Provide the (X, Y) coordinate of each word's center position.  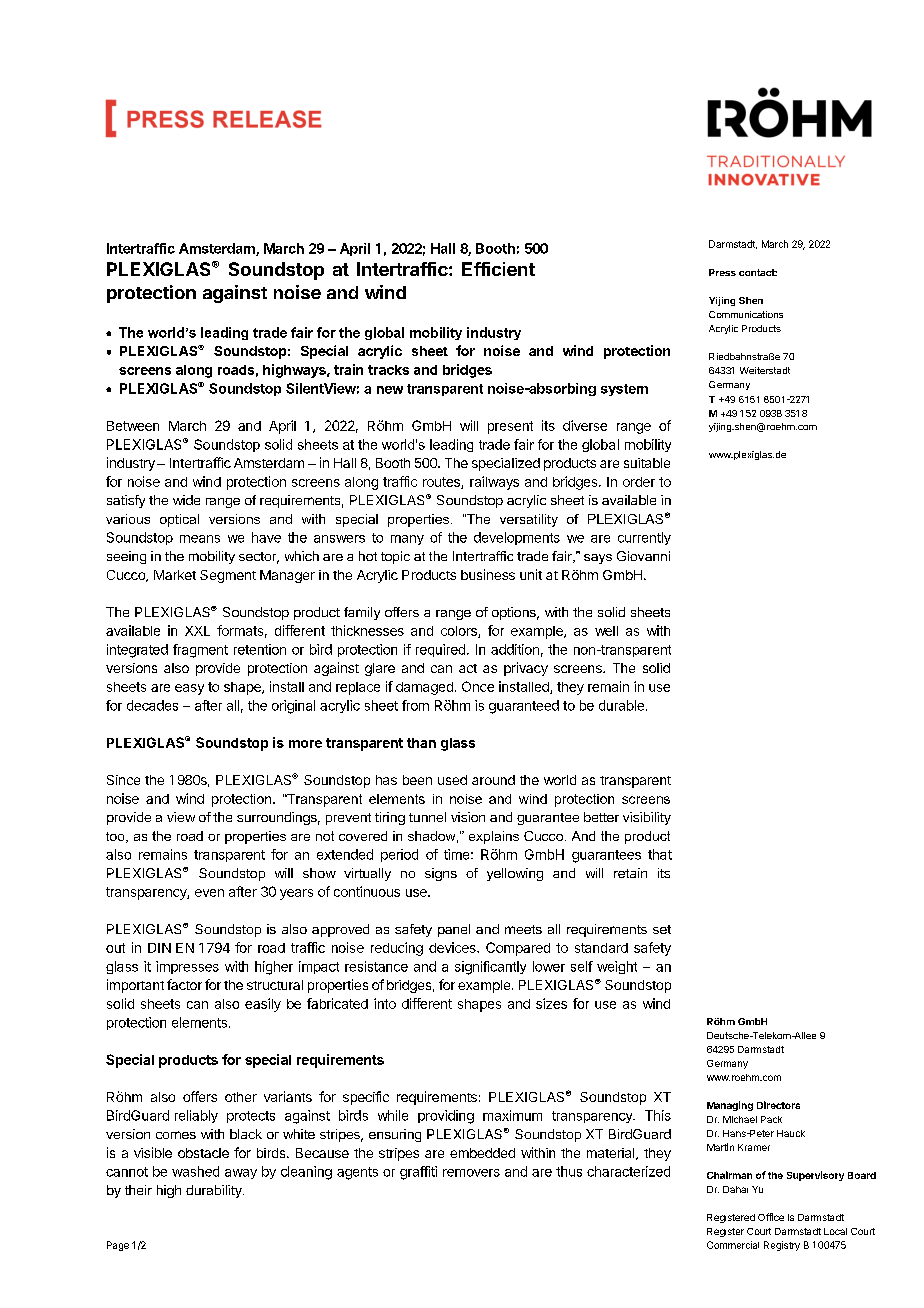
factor (184, 984)
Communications (746, 314)
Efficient (498, 269)
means (200, 539)
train (348, 369)
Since (123, 780)
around (493, 780)
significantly (490, 968)
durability (215, 1191)
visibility (647, 818)
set (662, 929)
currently (644, 538)
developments (517, 538)
